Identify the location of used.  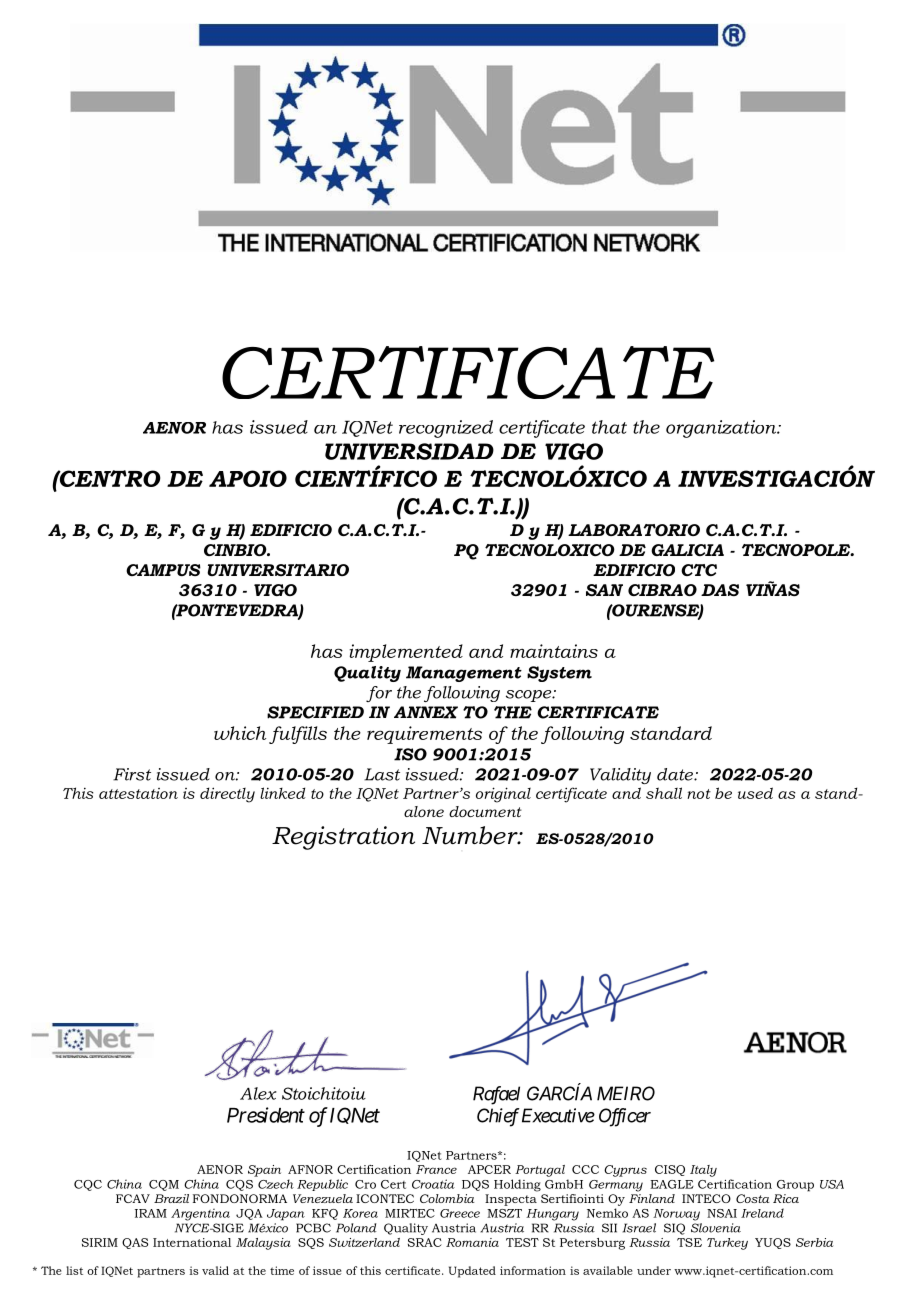
(755, 793).
